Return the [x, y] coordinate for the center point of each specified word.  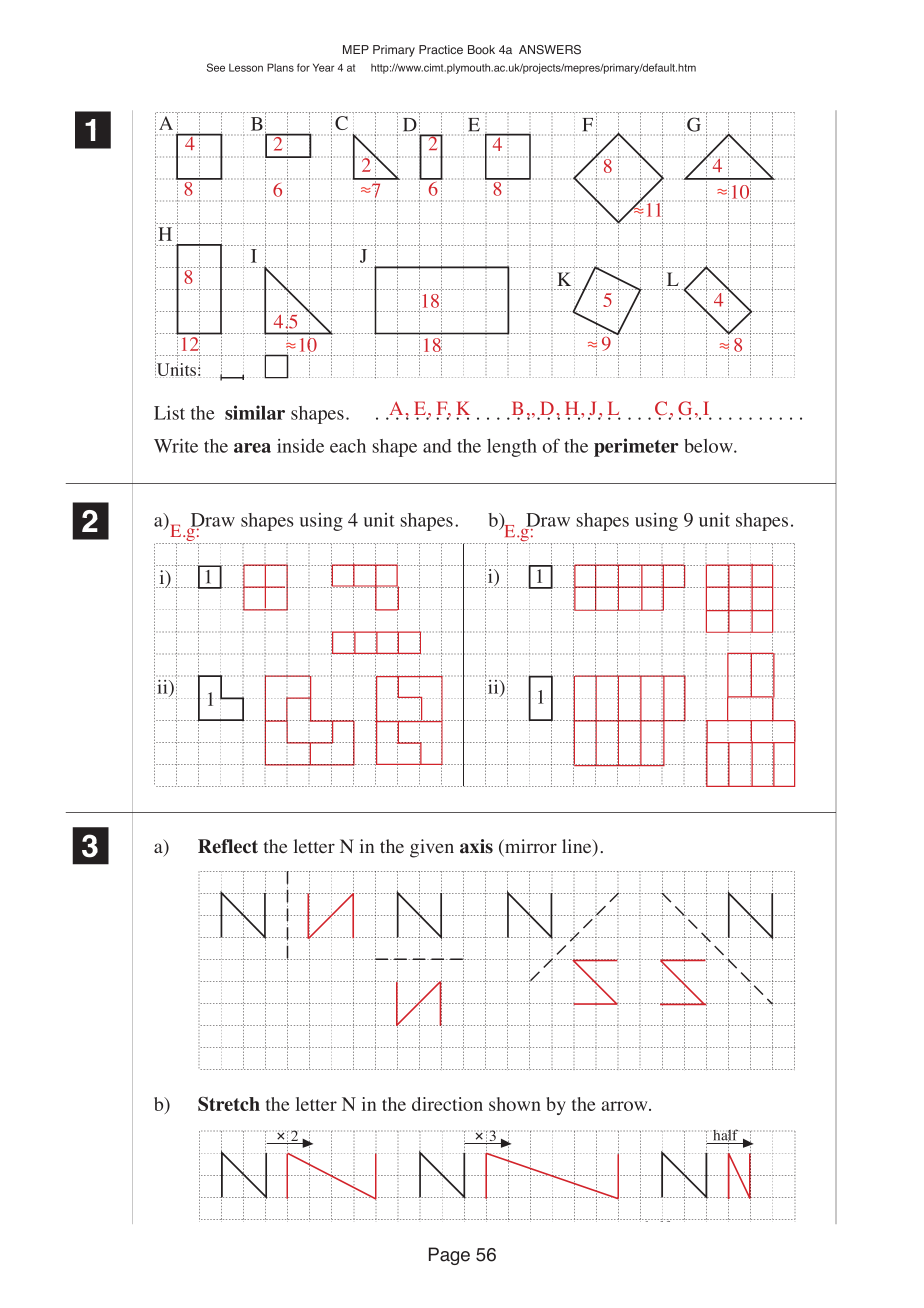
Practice [441, 49]
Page [449, 1256]
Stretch [229, 1104]
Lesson [246, 68]
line [578, 847]
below [709, 446]
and [437, 446]
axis [476, 846]
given [432, 848]
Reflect [228, 846]
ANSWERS [550, 50]
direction [447, 1104]
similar [255, 412]
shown [515, 1104]
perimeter [636, 447]
